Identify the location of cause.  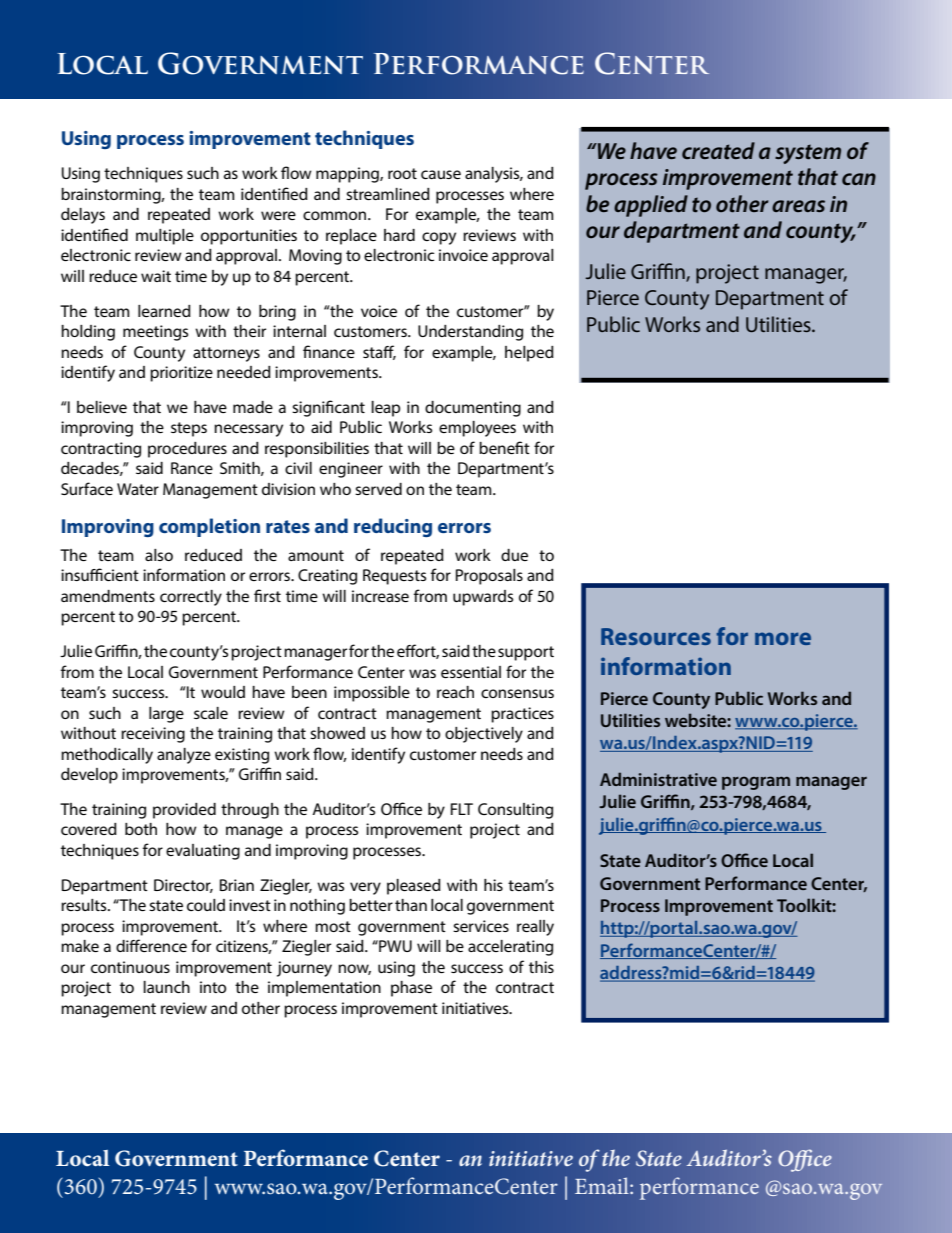
(441, 174).
